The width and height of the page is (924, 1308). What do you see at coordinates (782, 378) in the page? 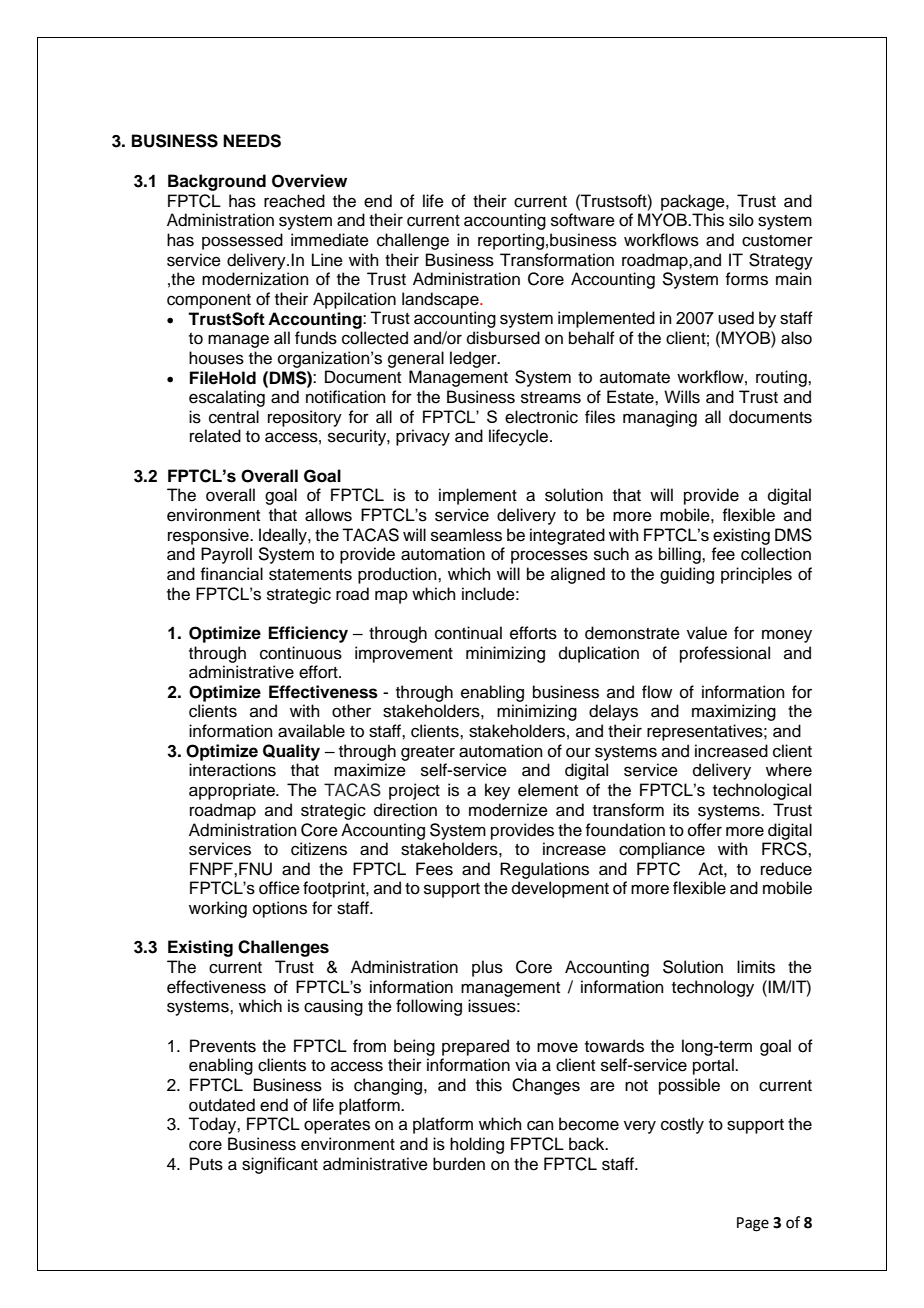
I see `routing` at bounding box center [782, 378].
